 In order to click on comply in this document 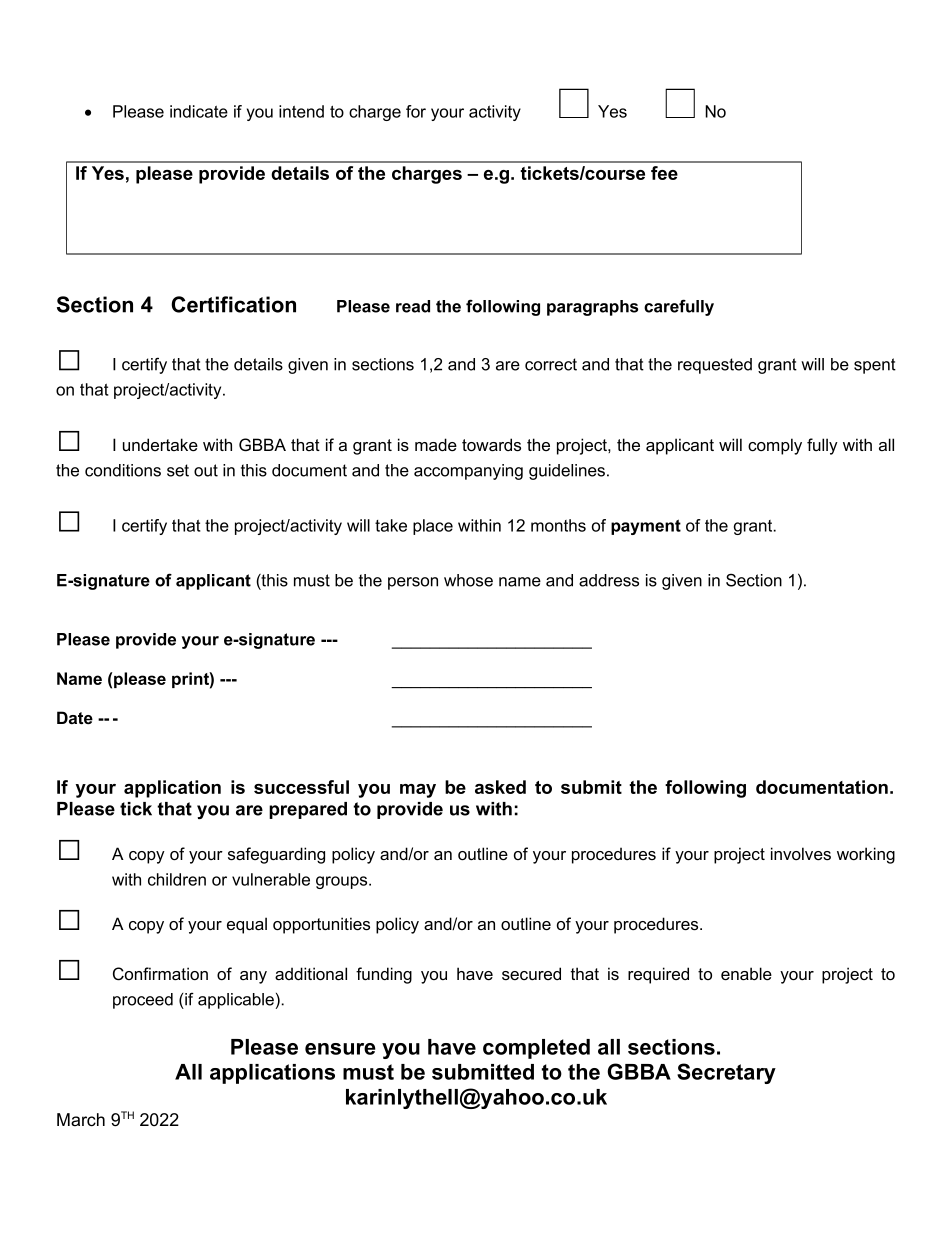, I will do `click(775, 446)`.
